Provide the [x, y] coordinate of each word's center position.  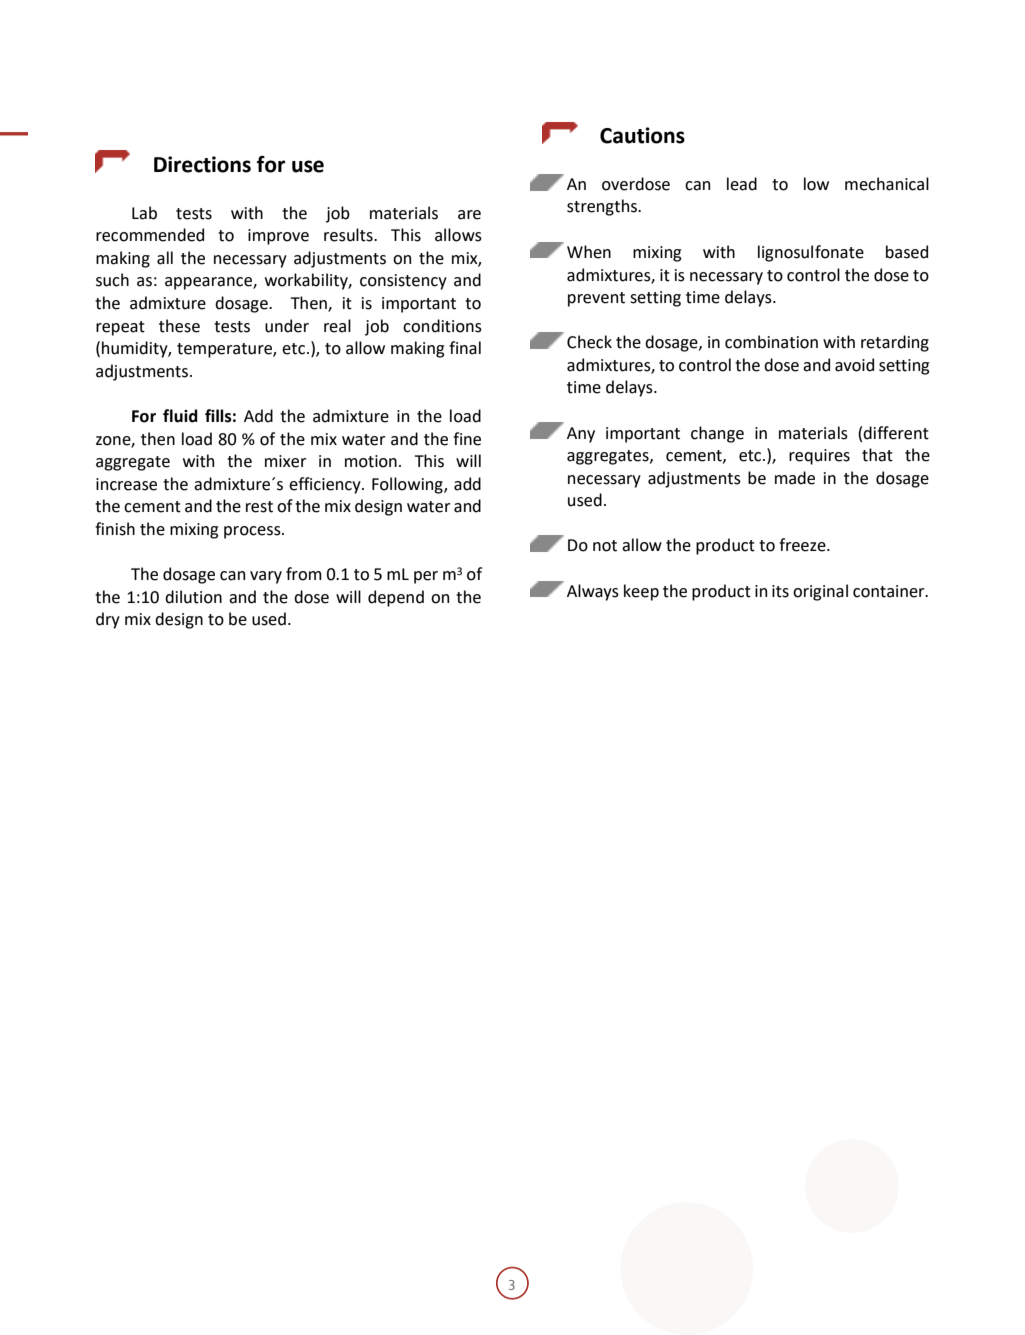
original [820, 592]
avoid [854, 365]
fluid [180, 416]
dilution [193, 597]
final [465, 348]
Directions [202, 164]
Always [593, 592]
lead [742, 184]
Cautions [642, 135]
